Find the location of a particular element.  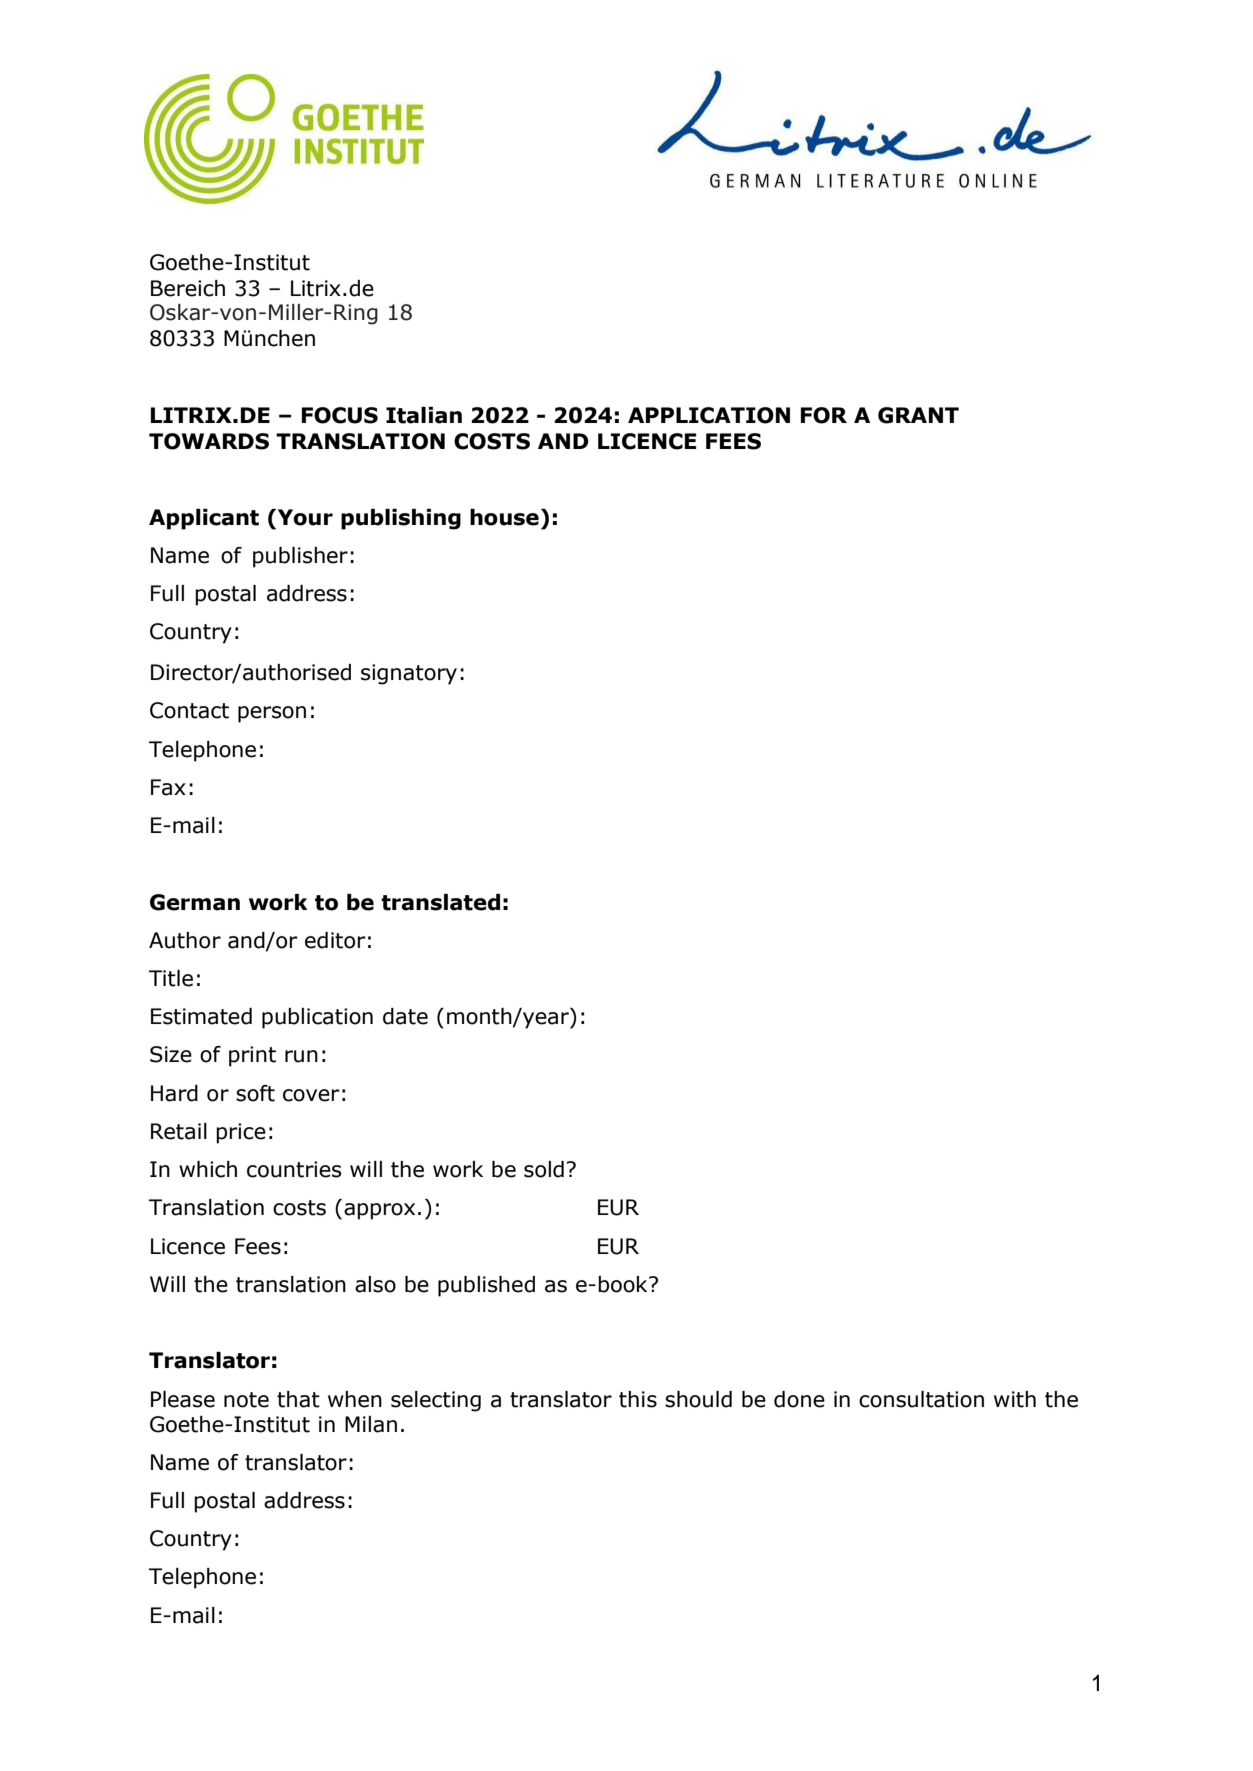

editor is located at coordinates (335, 940).
